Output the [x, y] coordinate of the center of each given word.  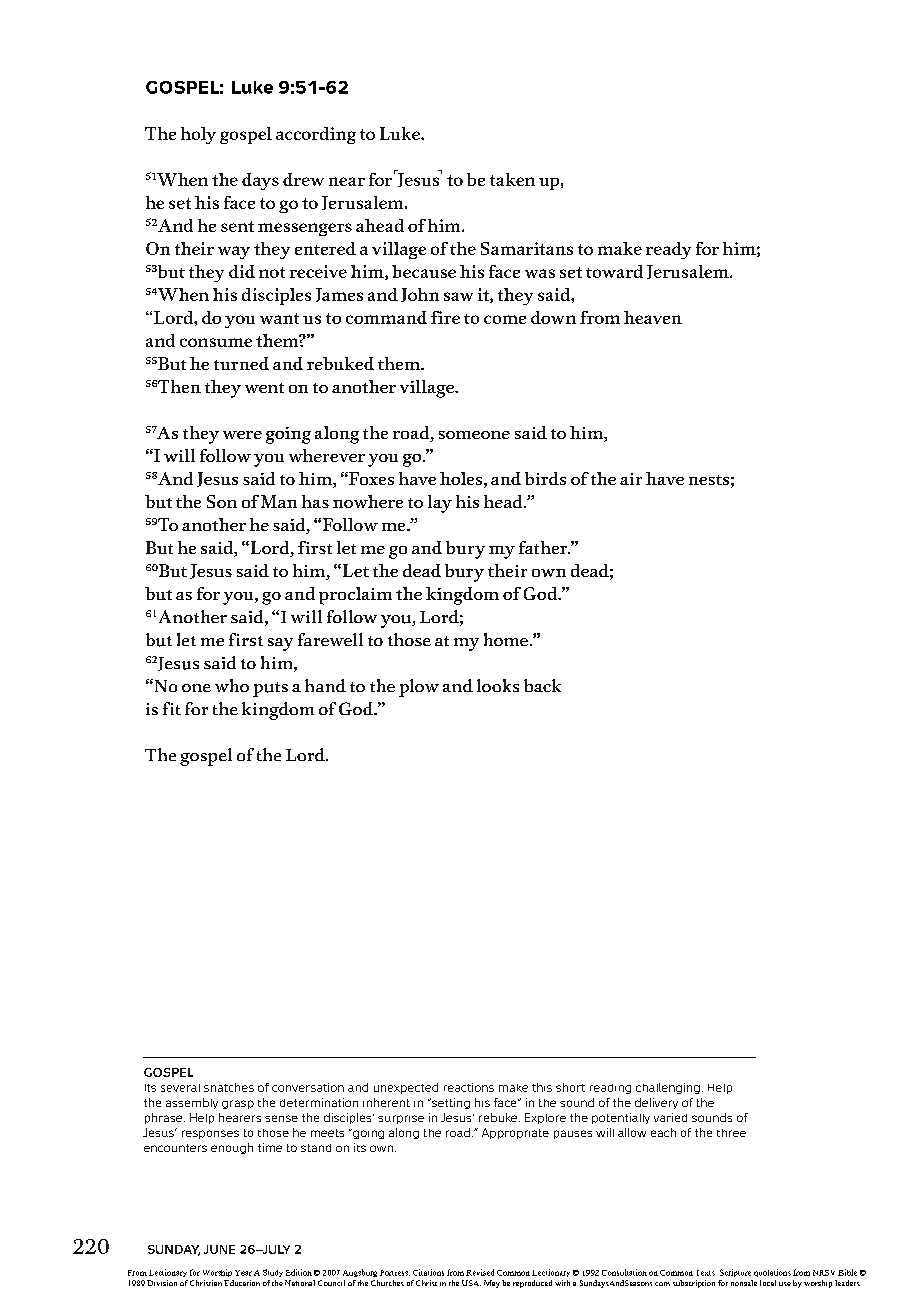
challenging [668, 1088]
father [544, 547]
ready [668, 250]
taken [512, 179]
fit [172, 708]
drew [303, 179]
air [631, 479]
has [315, 501]
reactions [469, 1087]
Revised [480, 1272]
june [219, 1249]
